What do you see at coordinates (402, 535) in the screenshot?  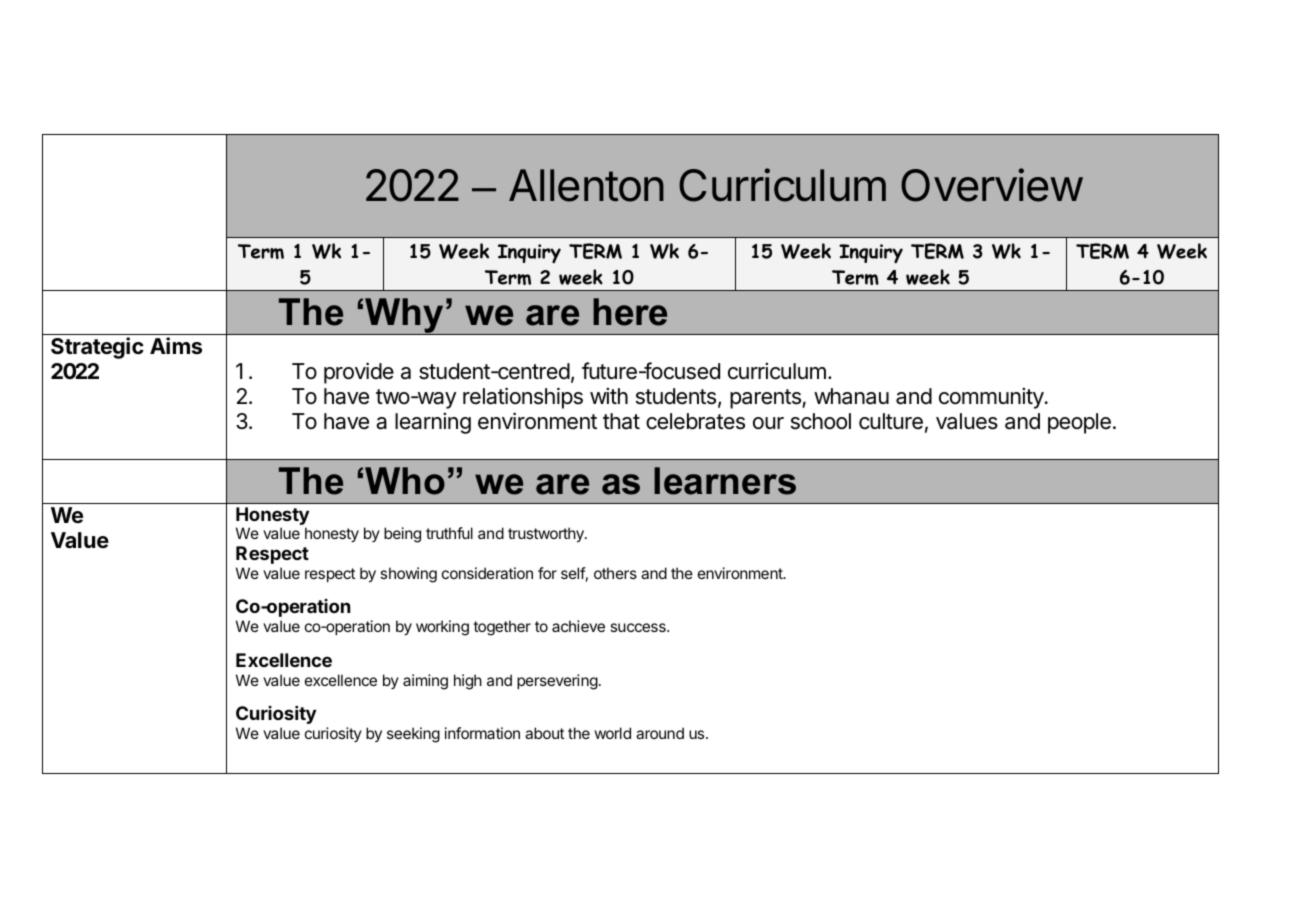 I see `being` at bounding box center [402, 535].
